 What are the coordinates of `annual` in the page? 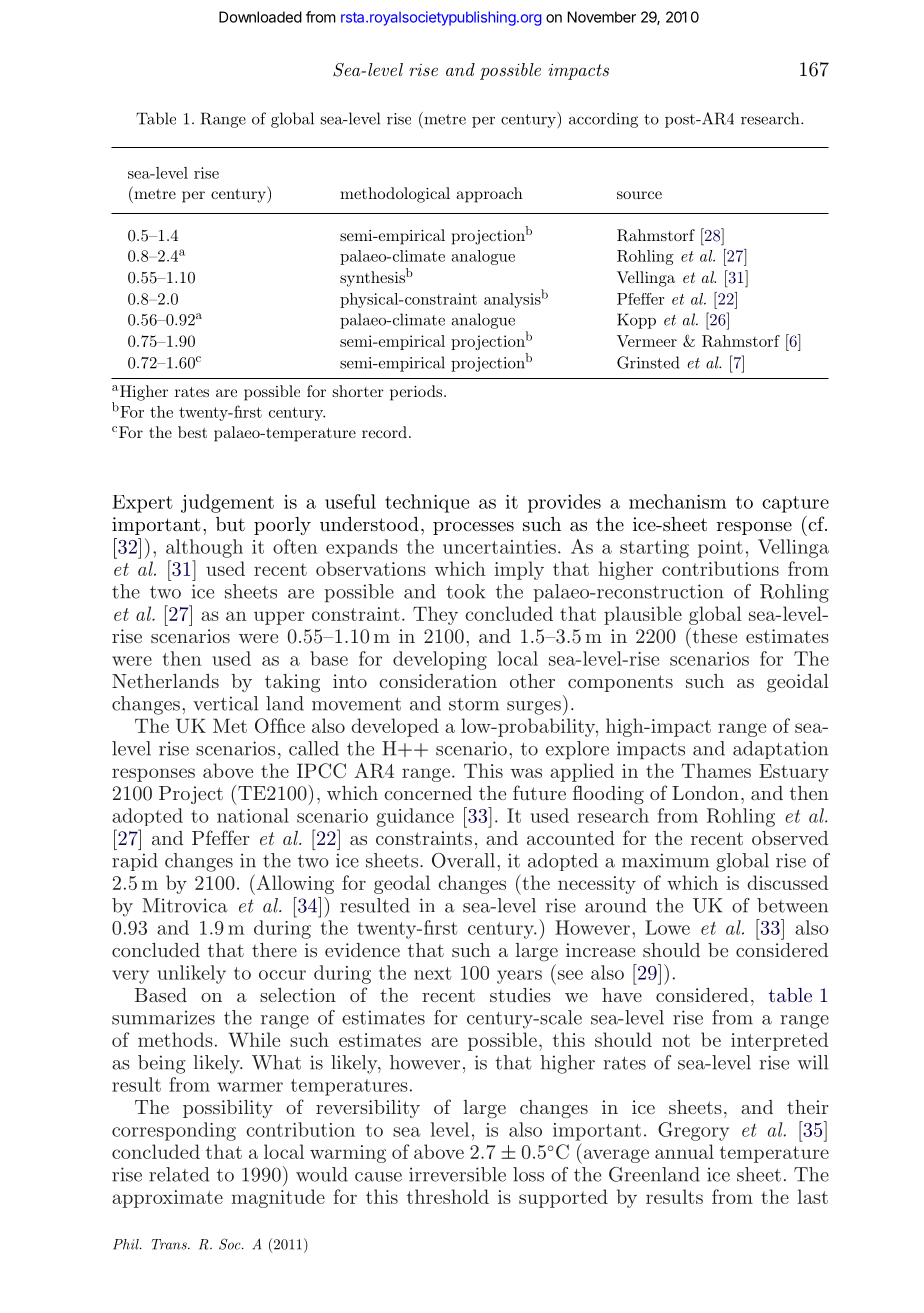 It's located at (684, 1151).
